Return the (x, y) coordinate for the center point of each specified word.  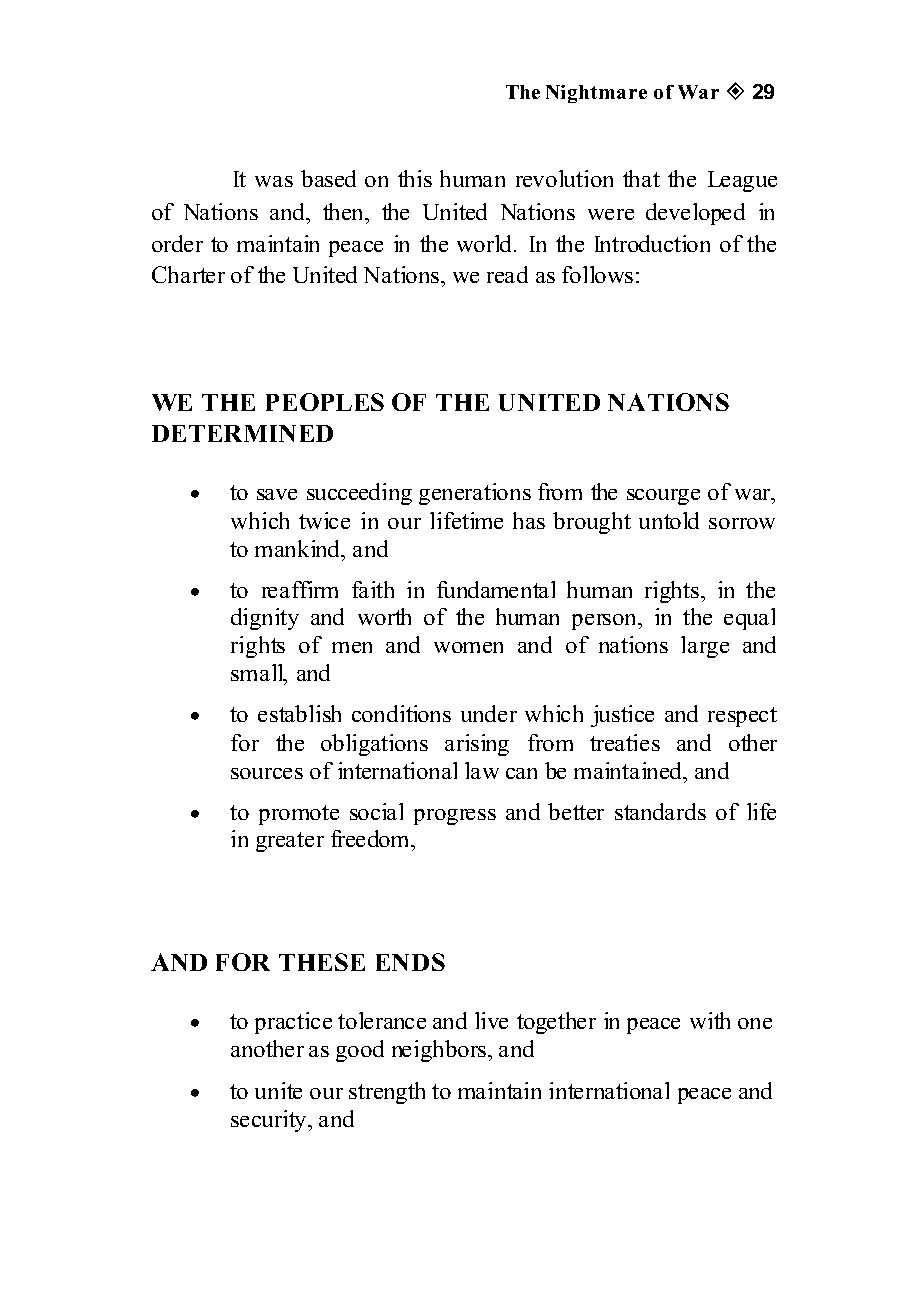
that (641, 178)
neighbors (439, 1051)
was (274, 181)
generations (475, 494)
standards (660, 811)
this (415, 178)
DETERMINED (242, 433)
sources (267, 773)
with (710, 1020)
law (482, 770)
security (270, 1121)
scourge (663, 497)
